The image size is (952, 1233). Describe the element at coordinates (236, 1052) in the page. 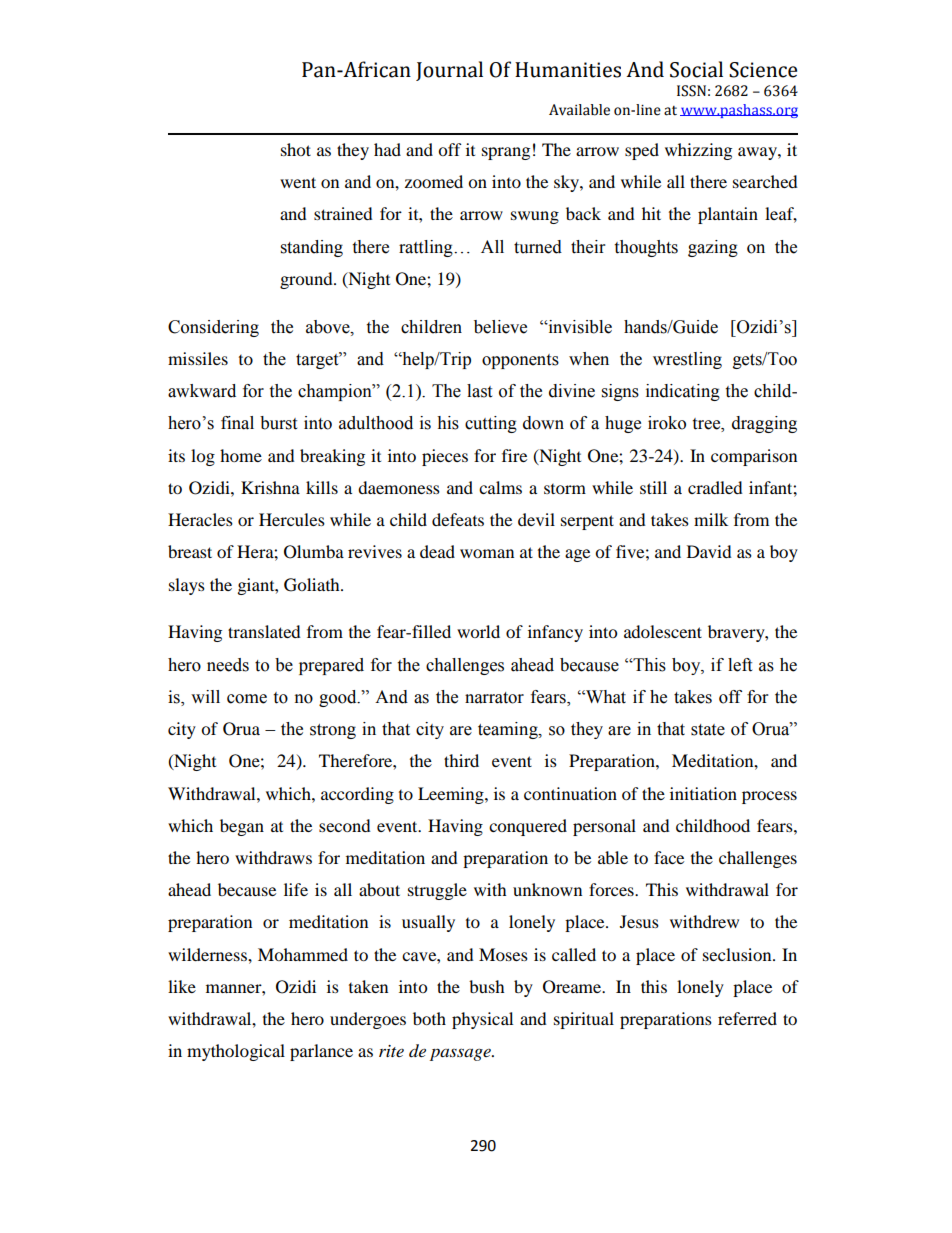

I see `mythological` at that location.
